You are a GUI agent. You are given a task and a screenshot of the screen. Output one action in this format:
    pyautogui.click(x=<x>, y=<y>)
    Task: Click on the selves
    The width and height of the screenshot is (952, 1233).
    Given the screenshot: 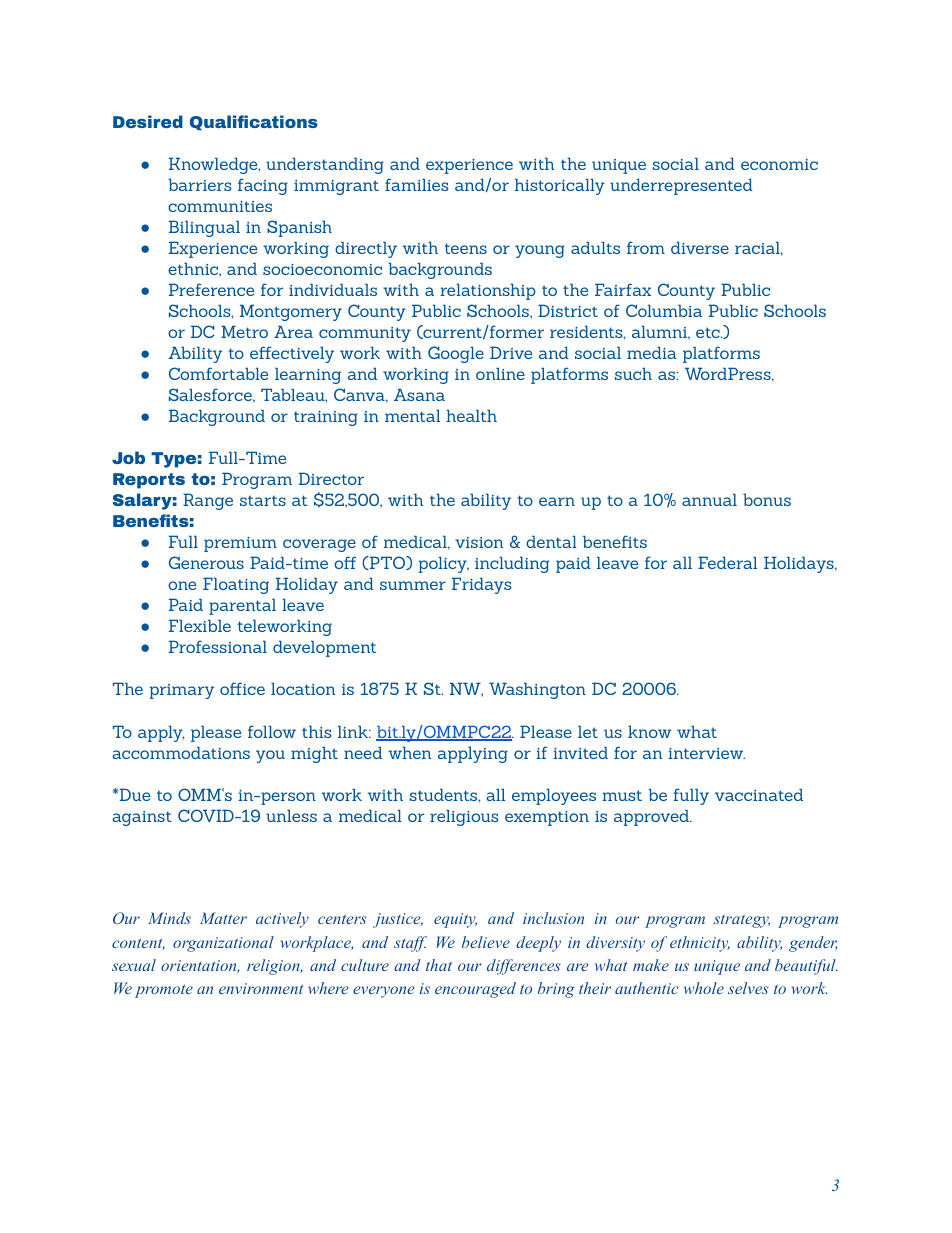 What is the action you would take?
    pyautogui.click(x=748, y=988)
